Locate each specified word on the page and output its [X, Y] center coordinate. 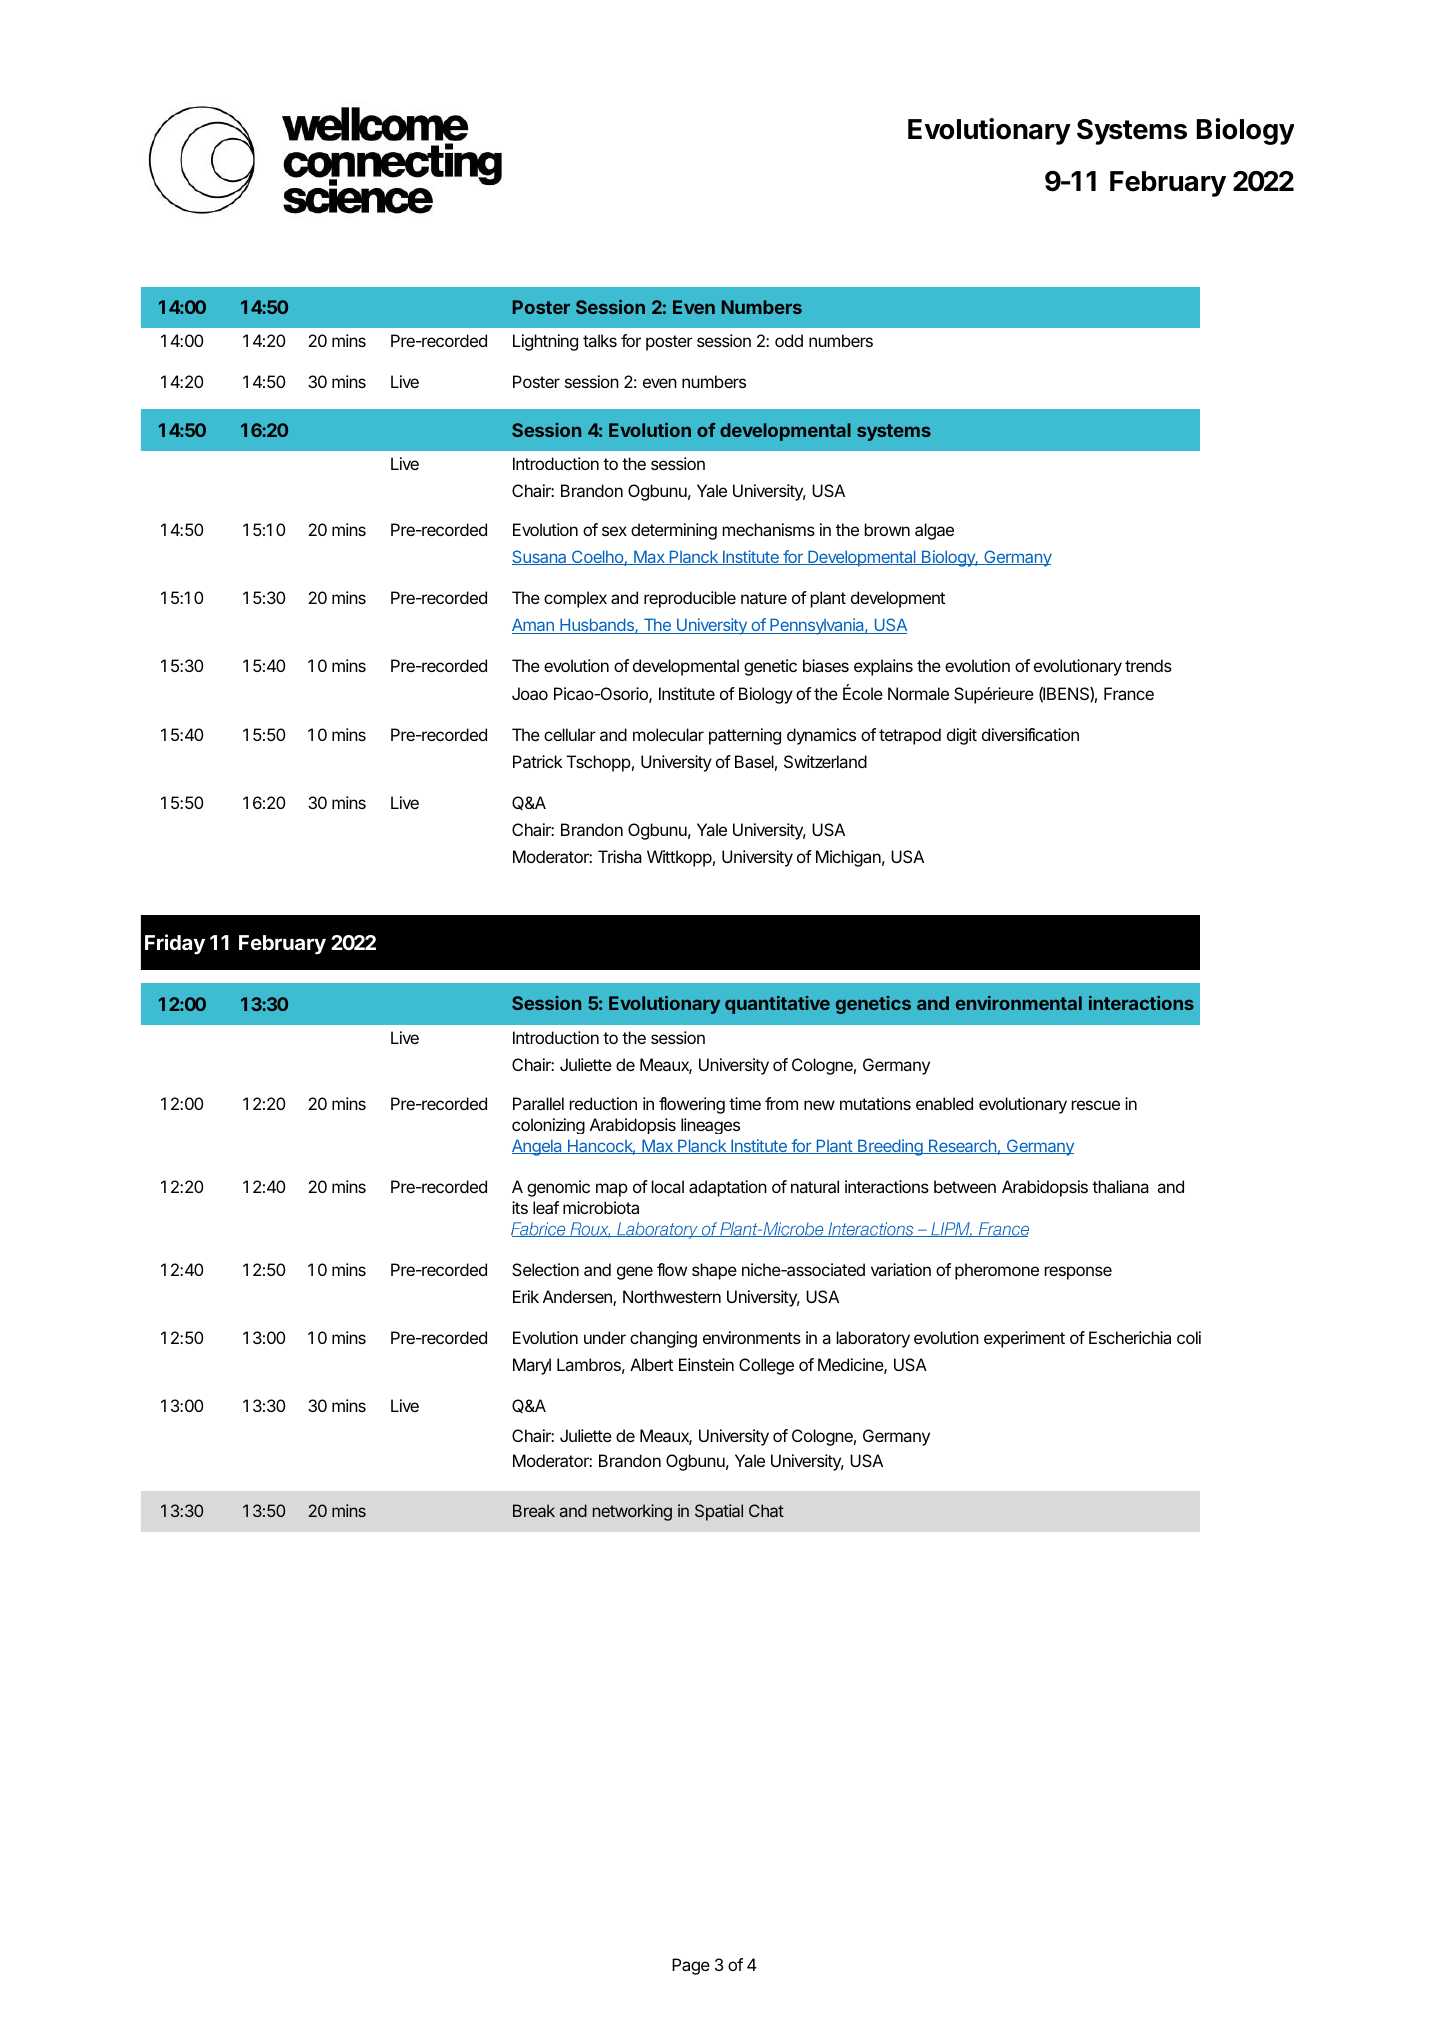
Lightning [545, 342]
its [520, 1207]
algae [934, 531]
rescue [1096, 1105]
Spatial [719, 1512]
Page [691, 1966]
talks [600, 340]
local [668, 1186]
